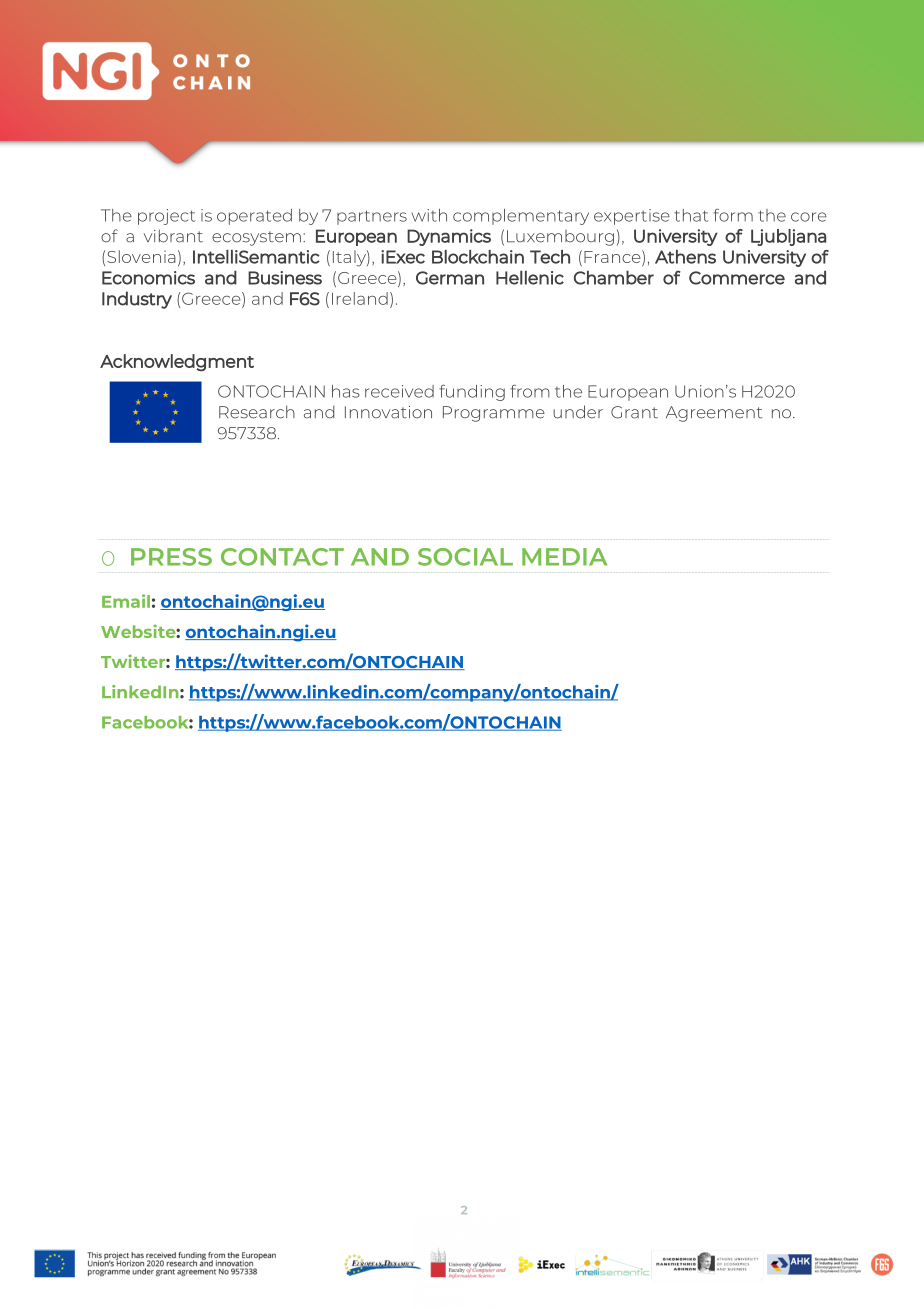 This page has width=924, height=1309. I want to click on Programme, so click(494, 414).
